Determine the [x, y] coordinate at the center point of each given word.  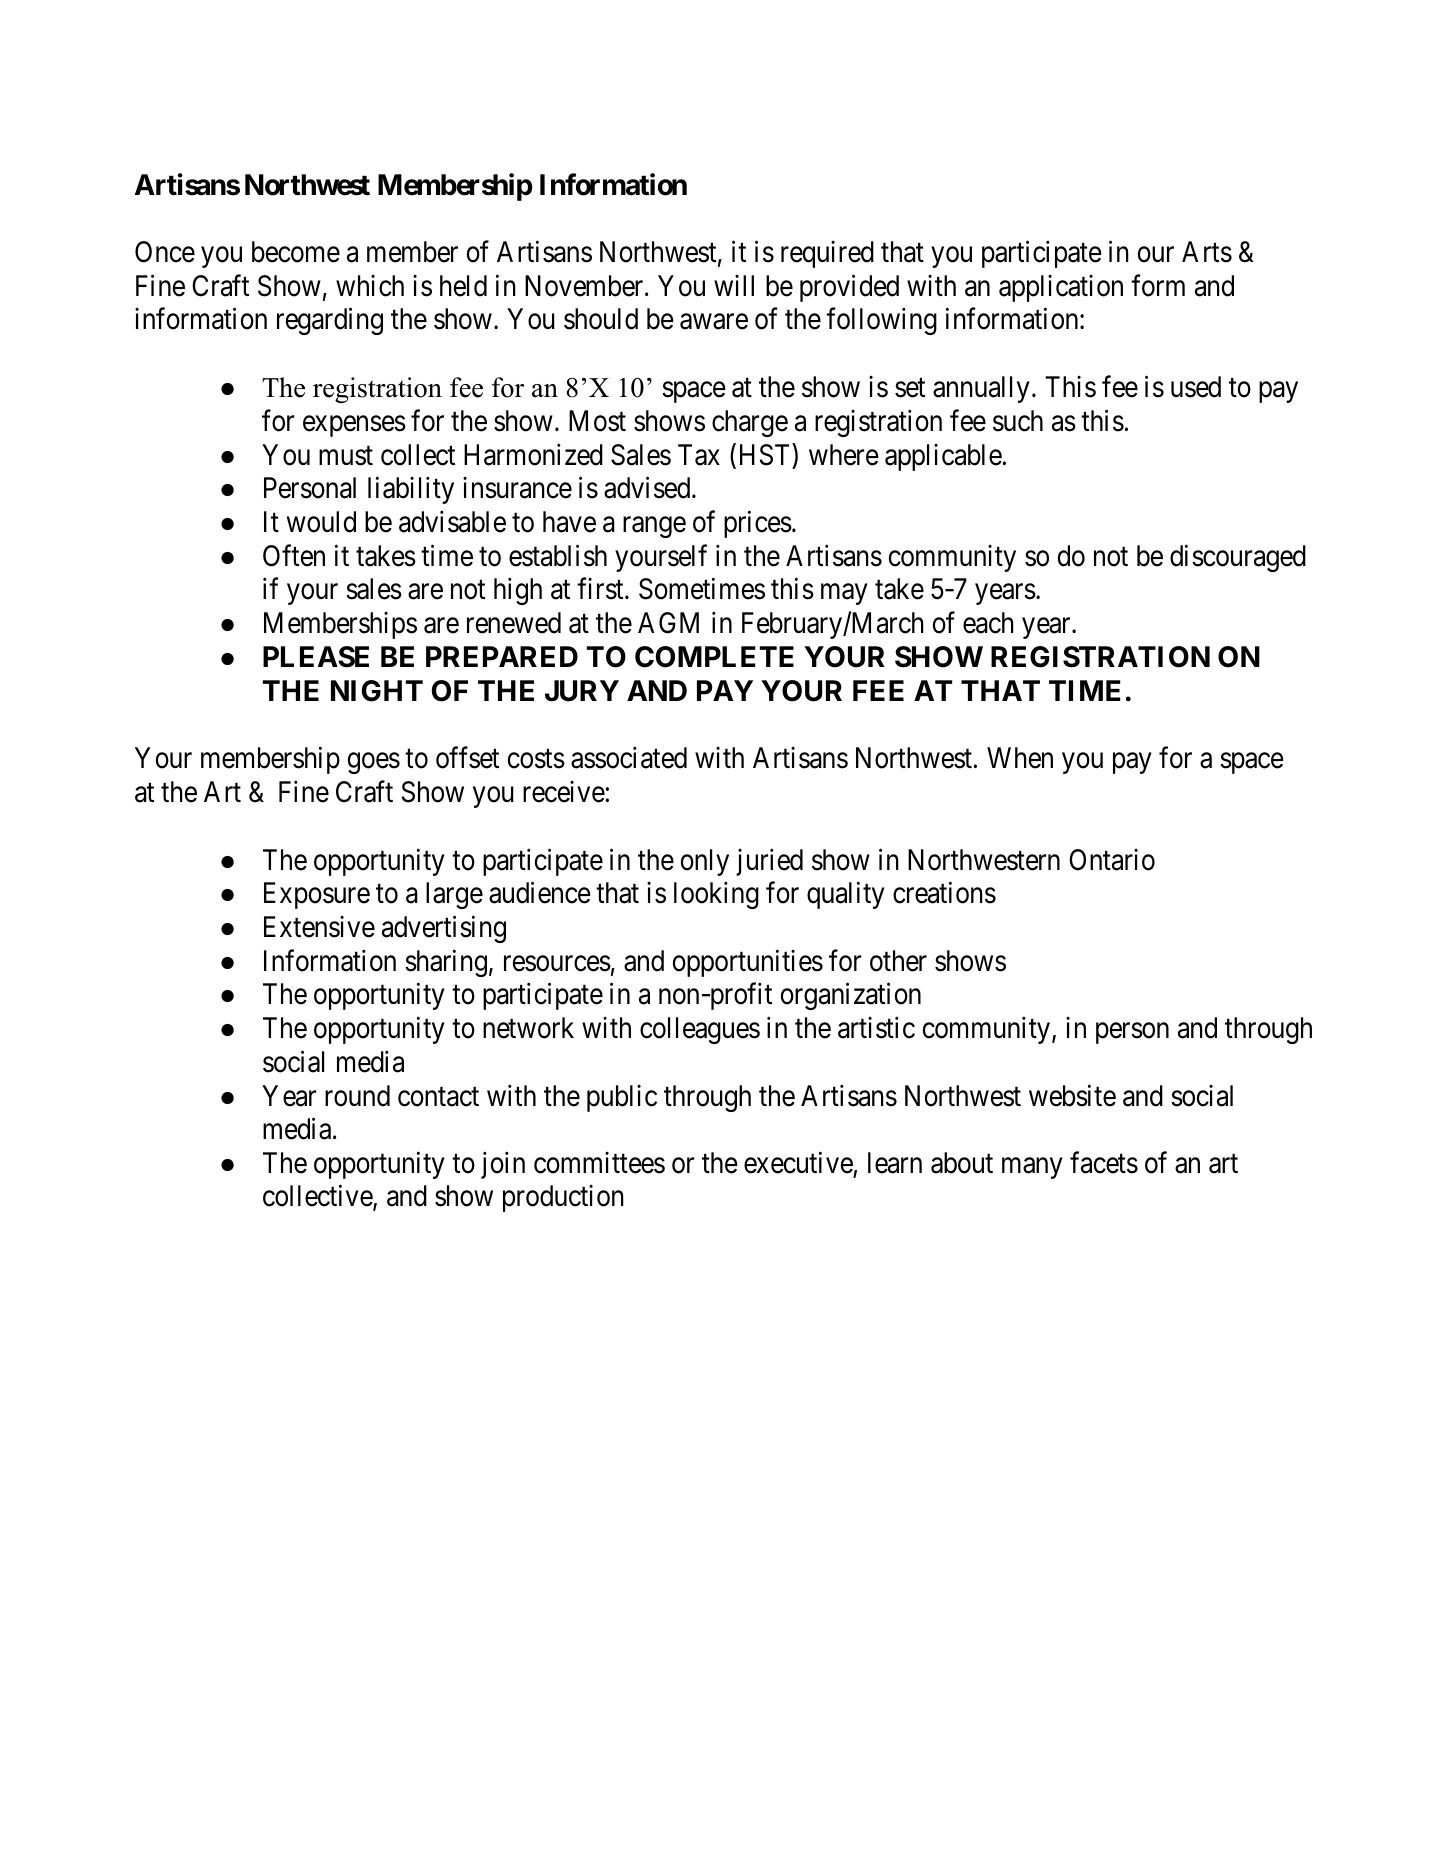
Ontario [1112, 860]
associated [629, 758]
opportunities [748, 963]
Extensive [319, 927]
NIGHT [377, 691]
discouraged [1238, 558]
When [1020, 758]
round [357, 1096]
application [1061, 288]
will [734, 285]
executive [798, 1163]
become [296, 252]
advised [648, 488]
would [321, 522]
